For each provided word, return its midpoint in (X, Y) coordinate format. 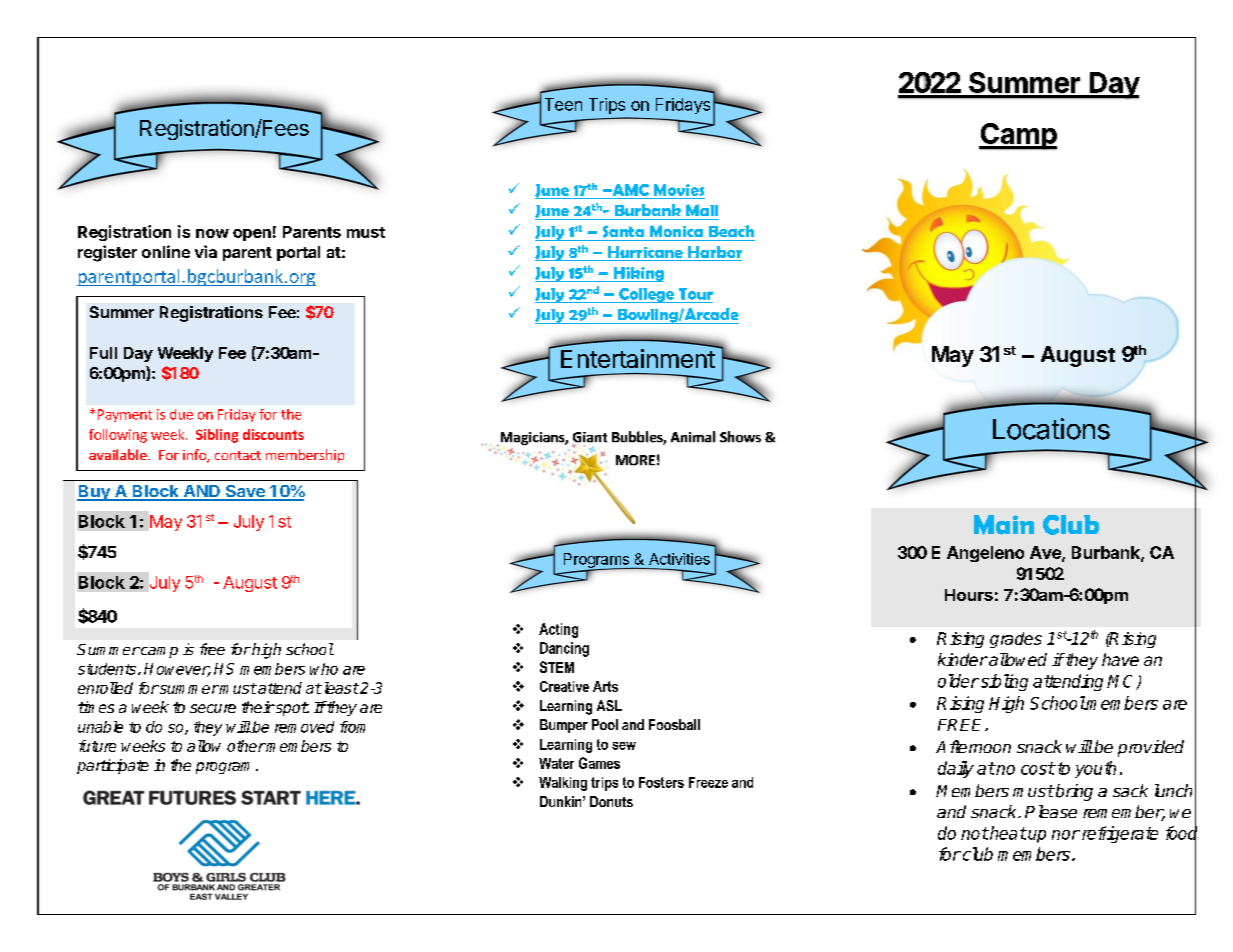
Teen (563, 104)
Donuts (611, 801)
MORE (635, 460)
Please (1051, 811)
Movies (679, 190)
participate (113, 766)
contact (238, 455)
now (212, 233)
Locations (1051, 429)
